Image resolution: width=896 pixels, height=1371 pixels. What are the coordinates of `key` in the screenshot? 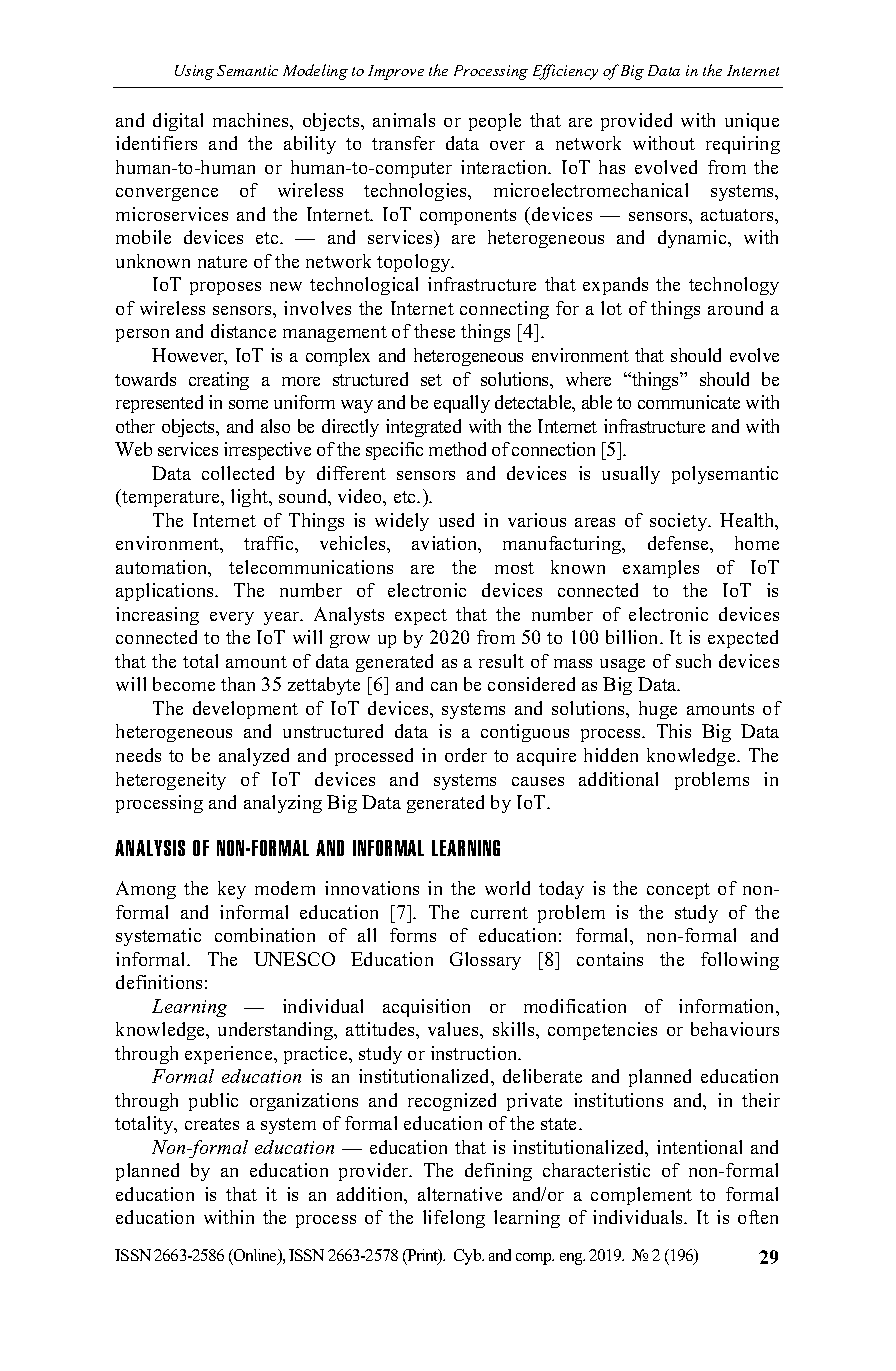 It's located at (232, 890).
